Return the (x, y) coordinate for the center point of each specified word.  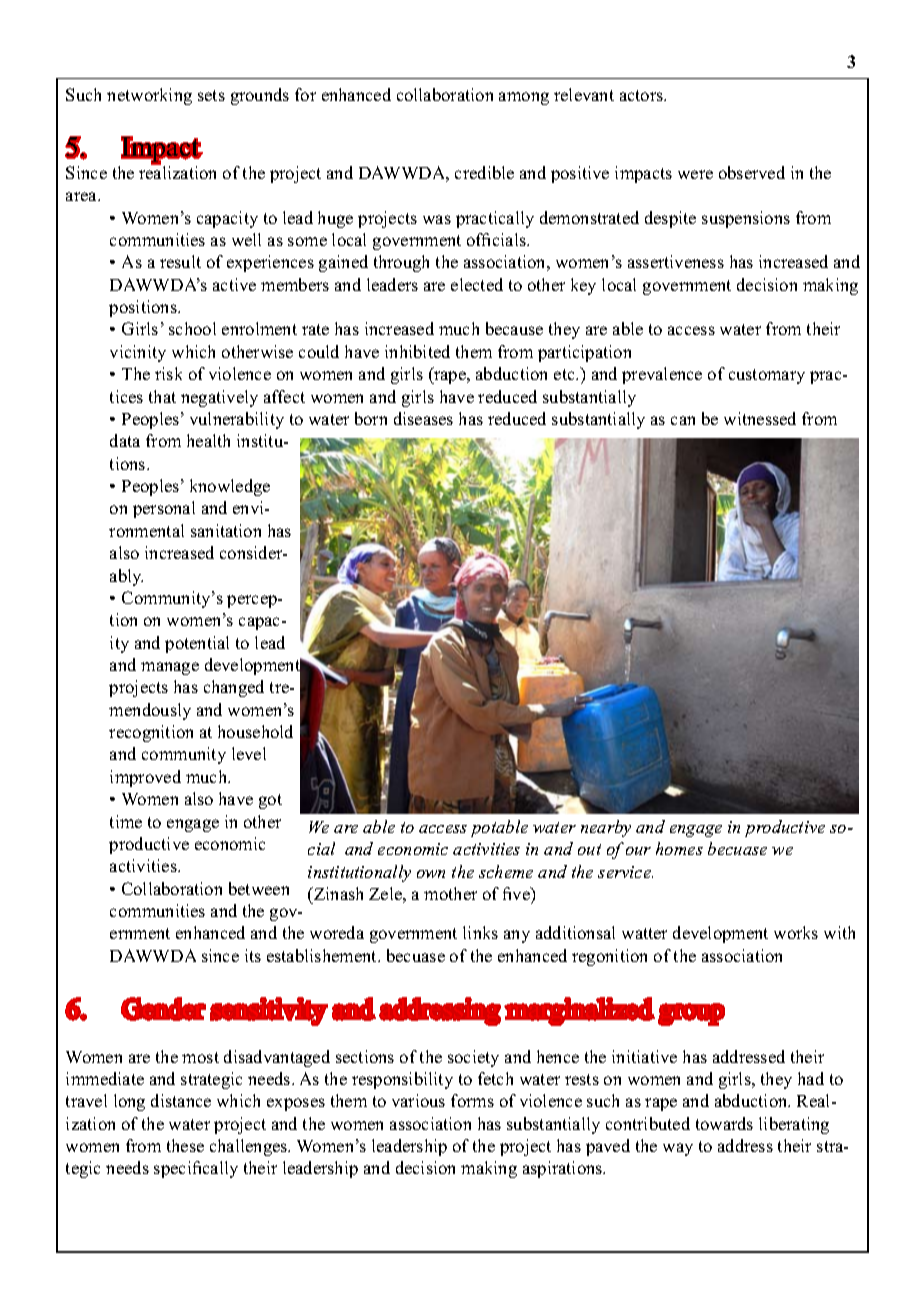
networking (149, 96)
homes (679, 848)
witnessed (760, 418)
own (431, 874)
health (208, 440)
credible (484, 172)
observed (752, 172)
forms (472, 1100)
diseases (423, 418)
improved (145, 778)
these (185, 1145)
